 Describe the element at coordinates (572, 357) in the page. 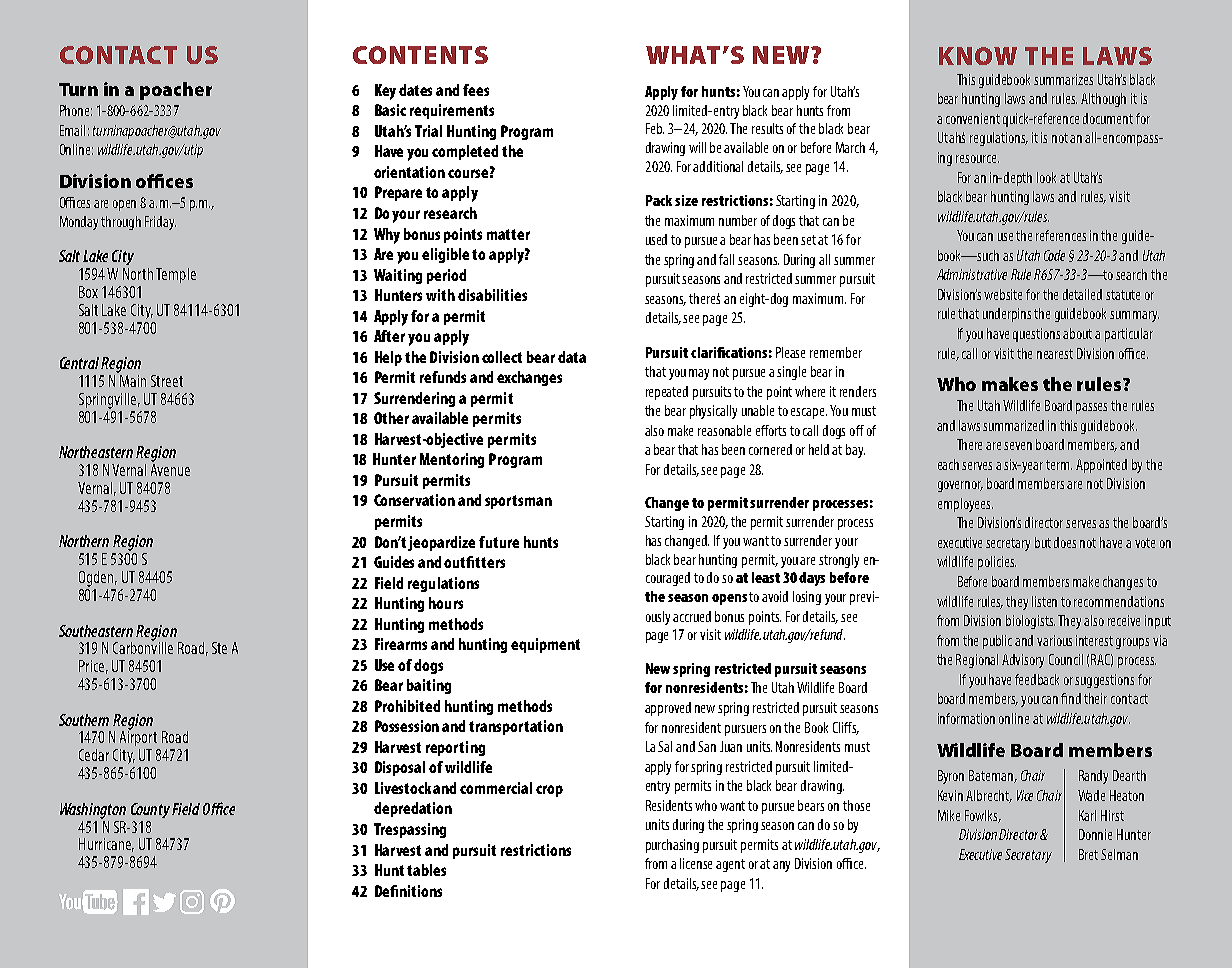

I see `data` at that location.
